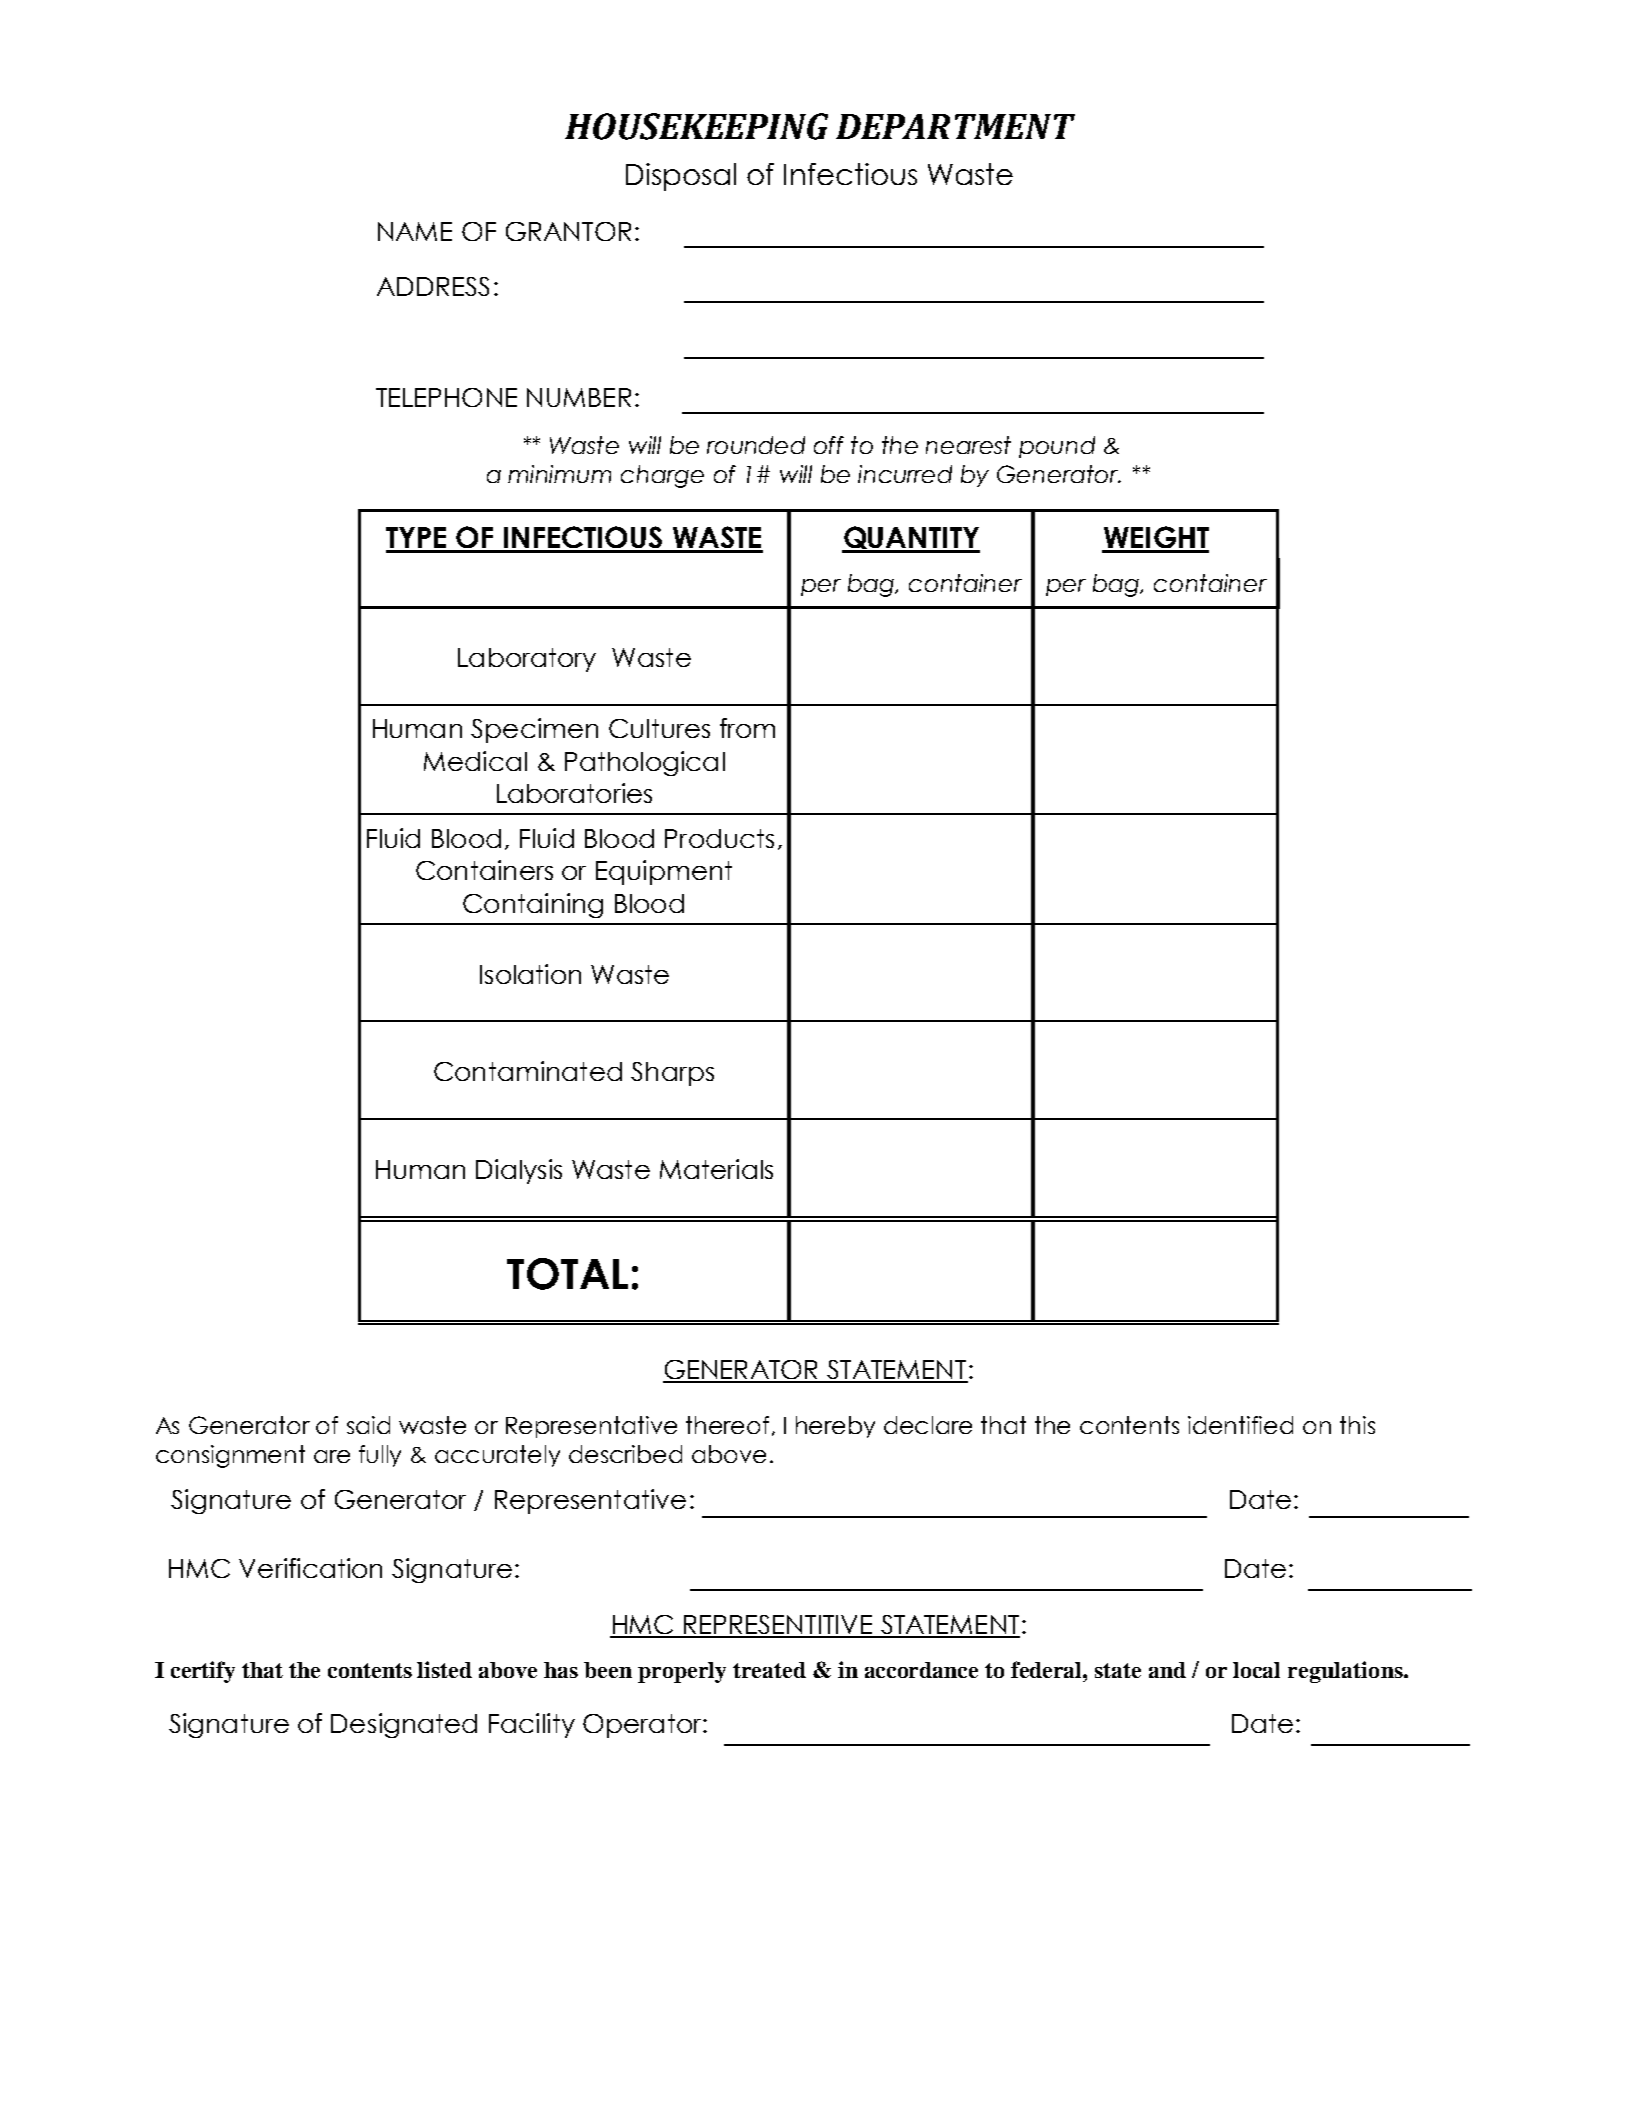 The image size is (1625, 2103). What do you see at coordinates (404, 1725) in the screenshot?
I see `Designated` at bounding box center [404, 1725].
